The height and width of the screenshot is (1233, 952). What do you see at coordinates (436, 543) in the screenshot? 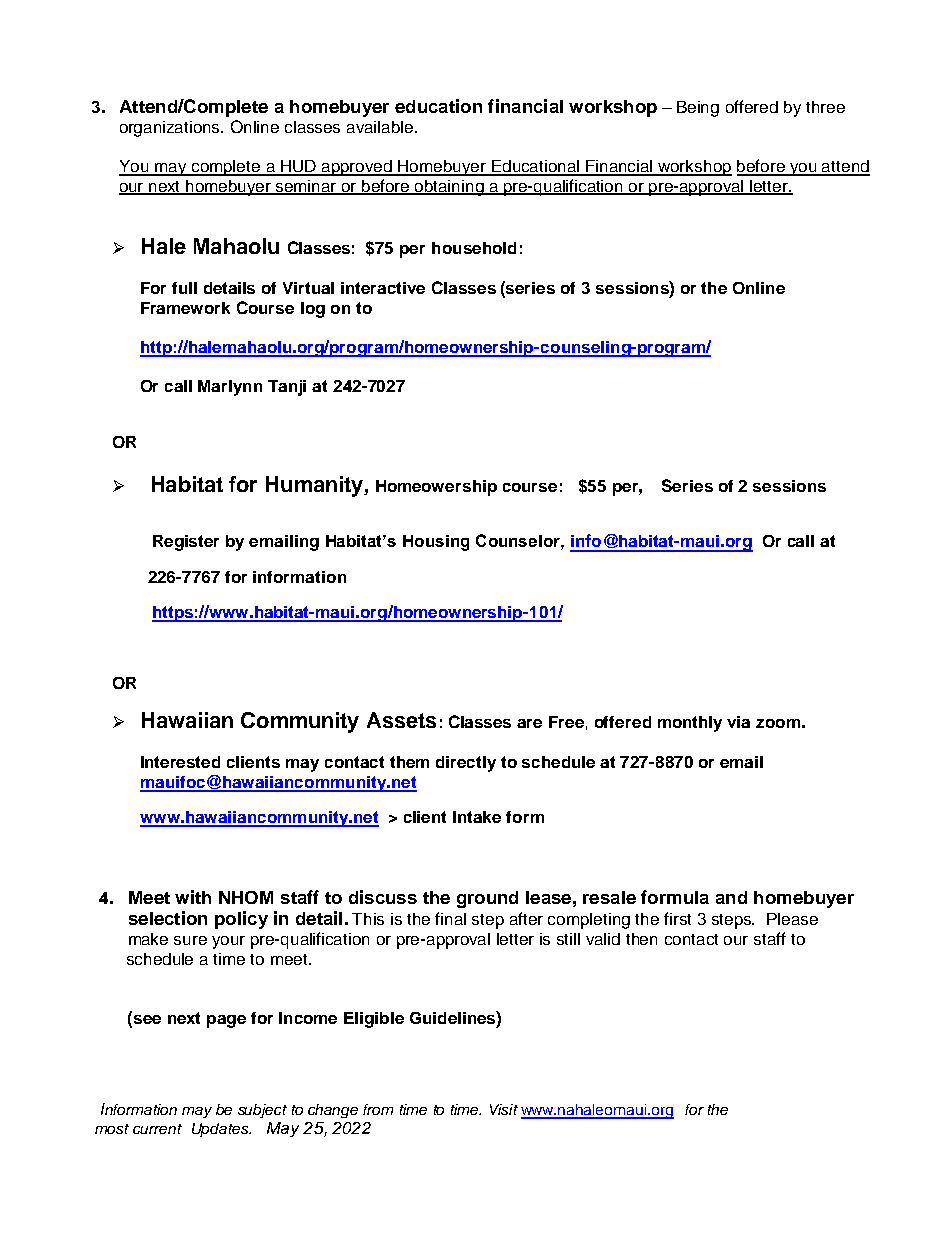
I see `Housing` at bounding box center [436, 543].
